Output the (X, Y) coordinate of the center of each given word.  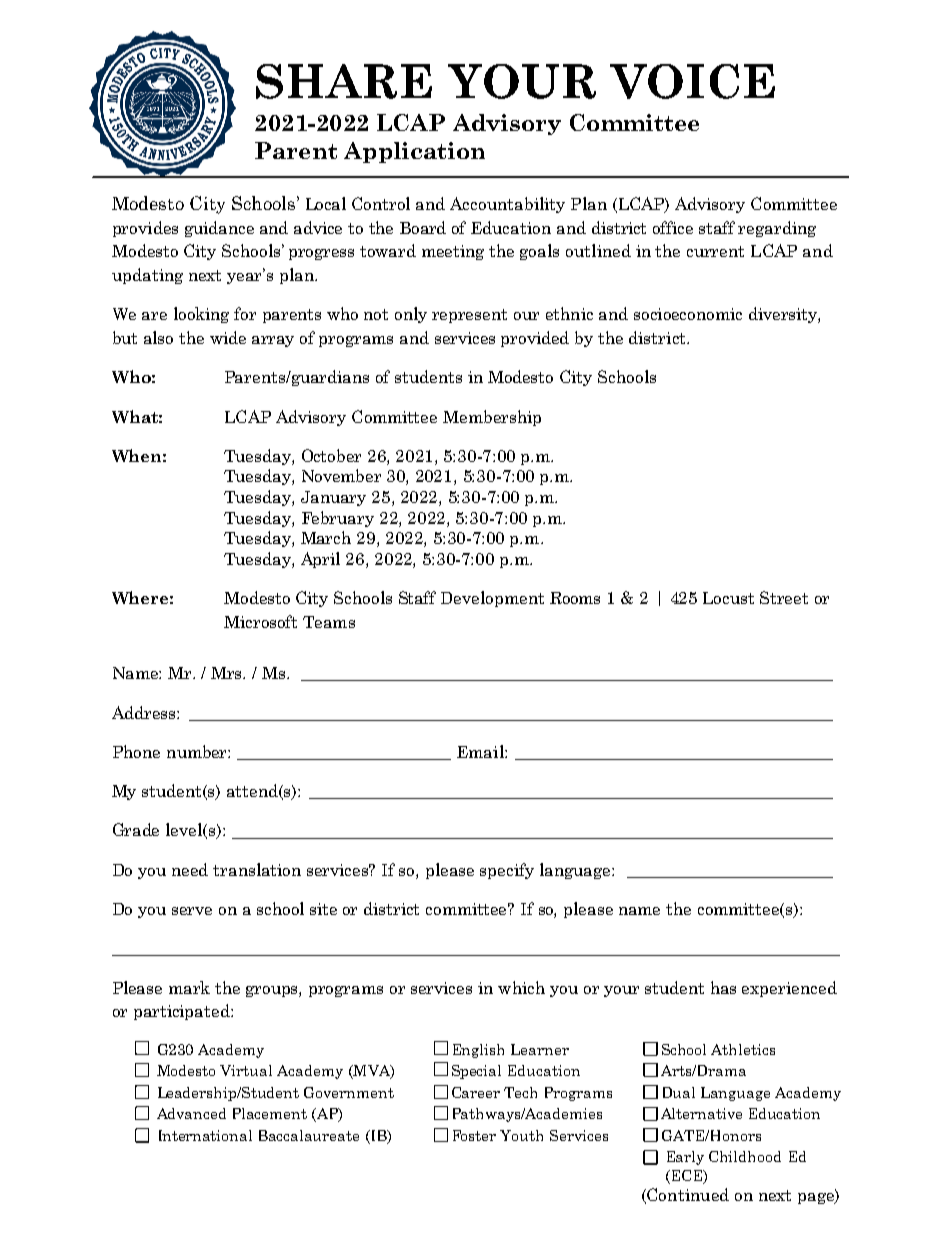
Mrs (228, 673)
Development (492, 599)
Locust (728, 598)
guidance (219, 229)
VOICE (692, 81)
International (205, 1135)
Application (414, 152)
